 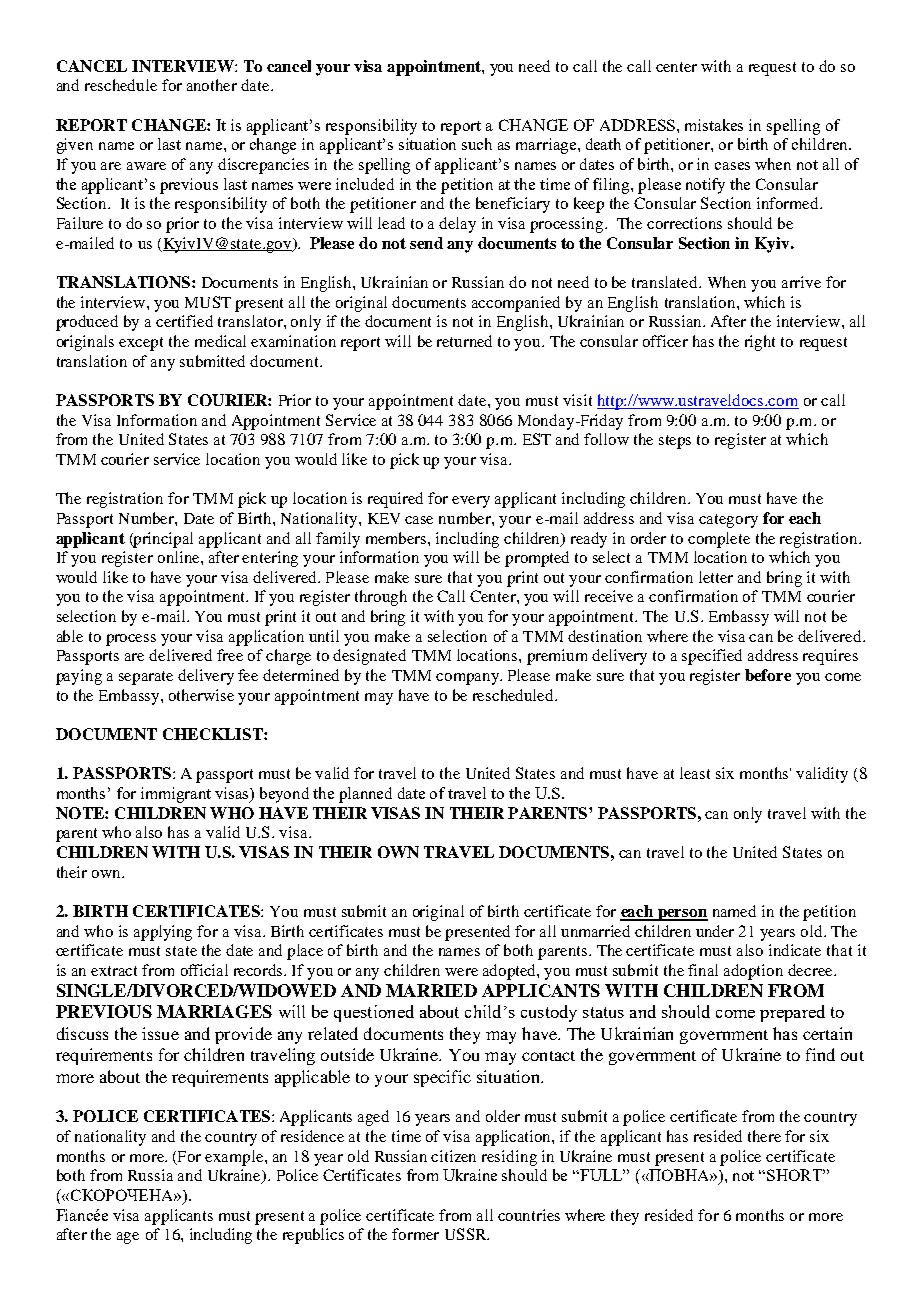 What do you see at coordinates (365, 795) in the screenshot?
I see `planned` at bounding box center [365, 795].
